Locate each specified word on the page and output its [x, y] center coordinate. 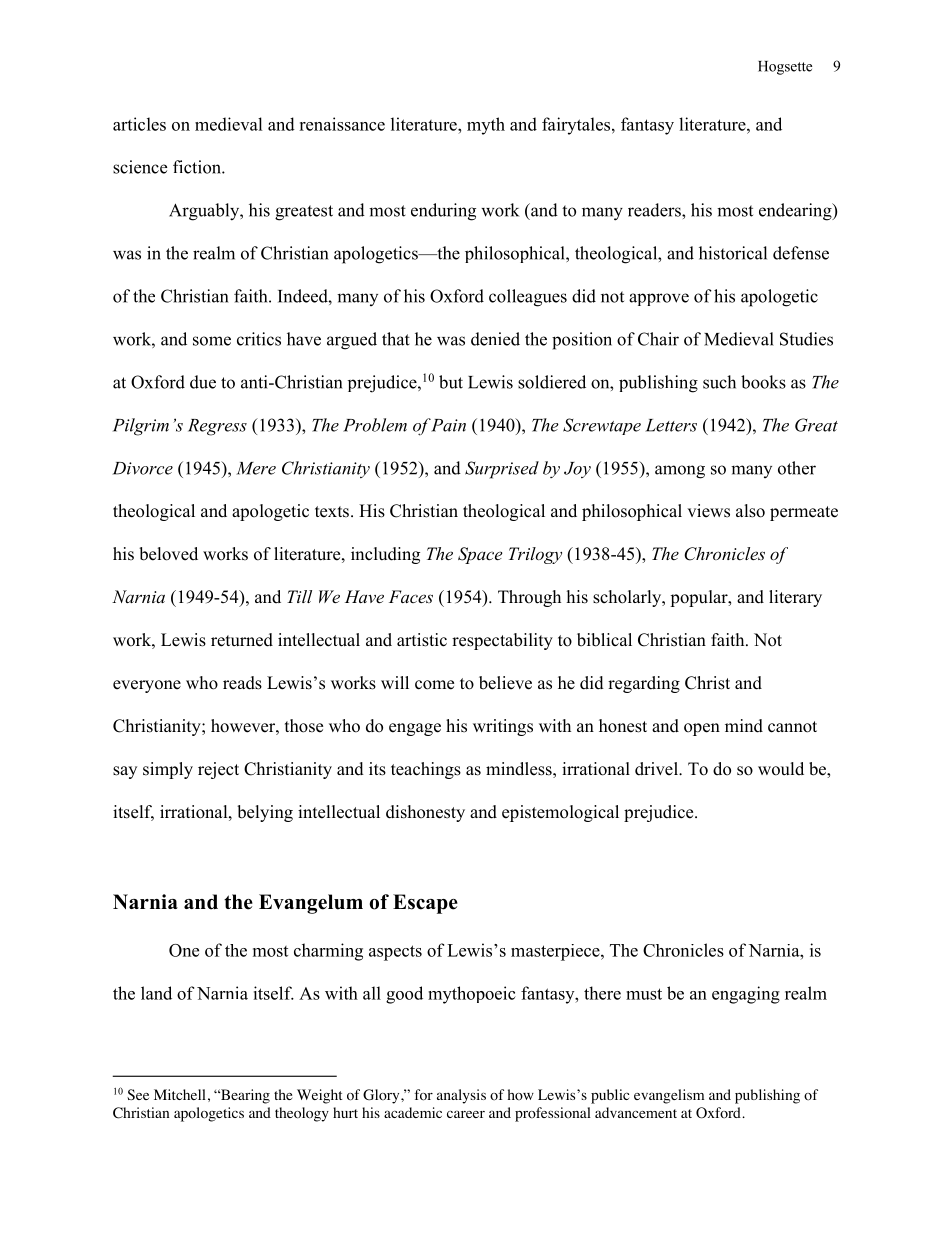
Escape [425, 904]
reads [242, 683]
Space [480, 555]
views [708, 511]
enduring [443, 212]
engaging [746, 995]
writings [503, 727]
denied [495, 339]
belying [265, 813]
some [212, 341]
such [719, 382]
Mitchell [180, 1094]
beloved [168, 554]
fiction [198, 167]
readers [655, 210]
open [702, 729]
